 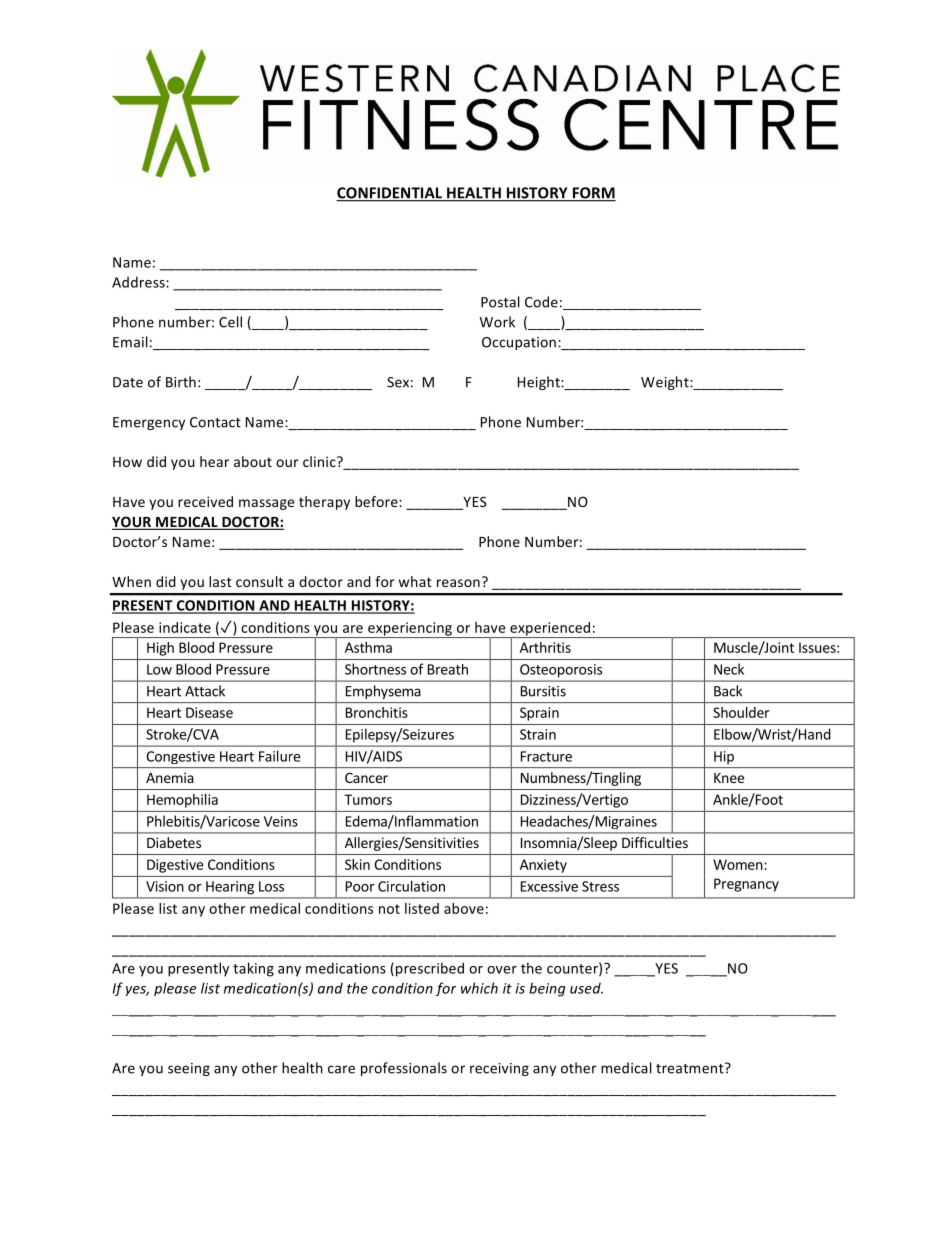 I want to click on experiencing, so click(x=410, y=630).
